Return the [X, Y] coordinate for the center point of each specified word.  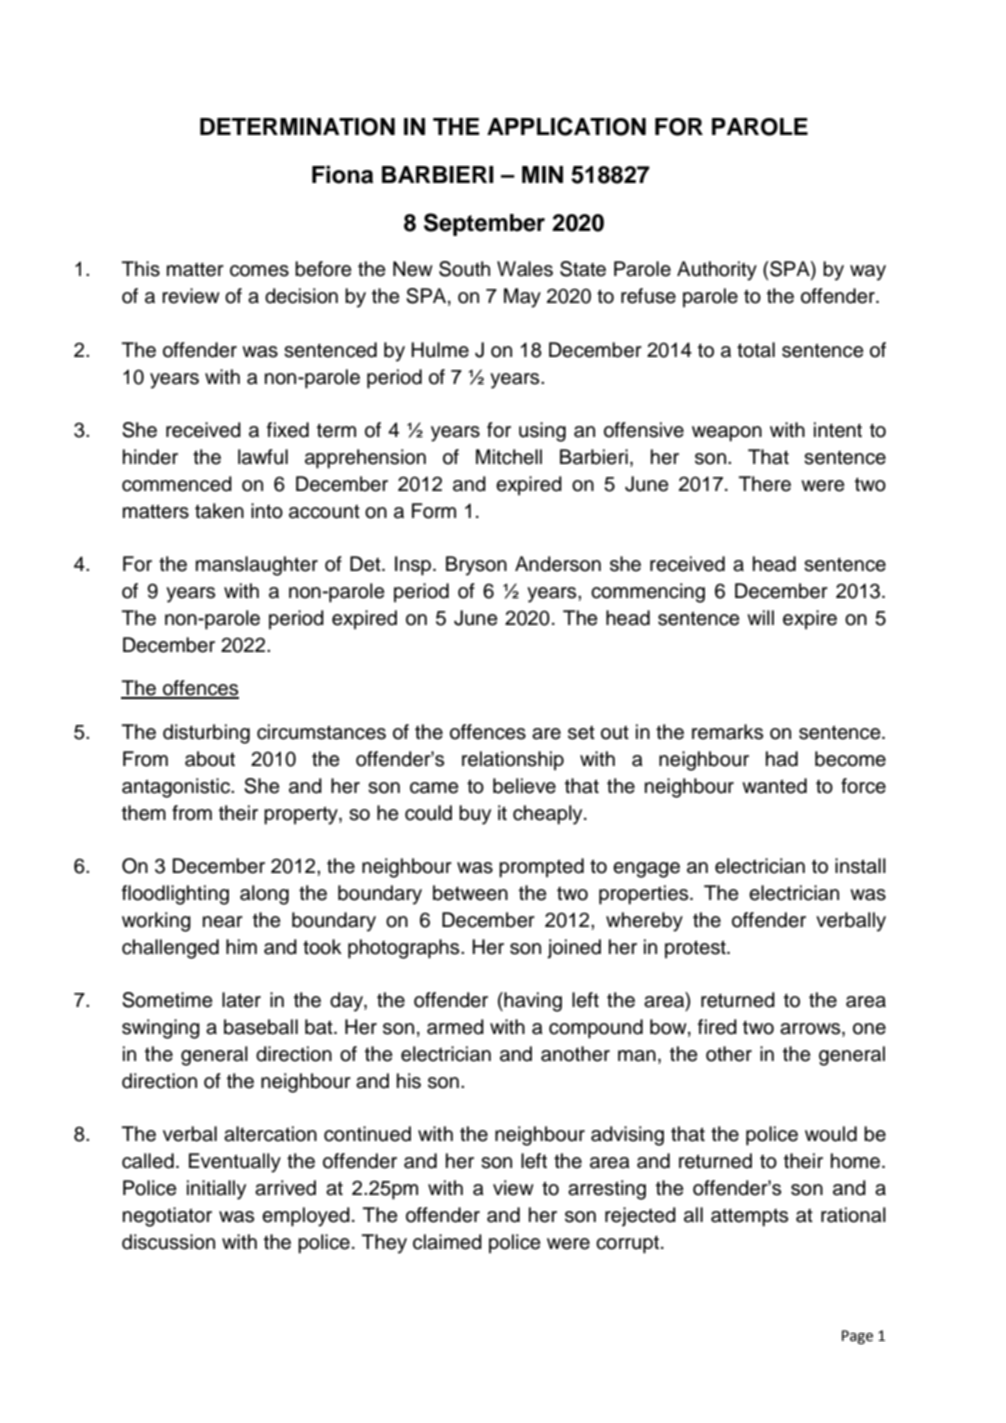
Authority [717, 271]
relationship [513, 761]
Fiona [342, 174]
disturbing [206, 734]
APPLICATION [566, 126]
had [782, 759]
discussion [168, 1242]
